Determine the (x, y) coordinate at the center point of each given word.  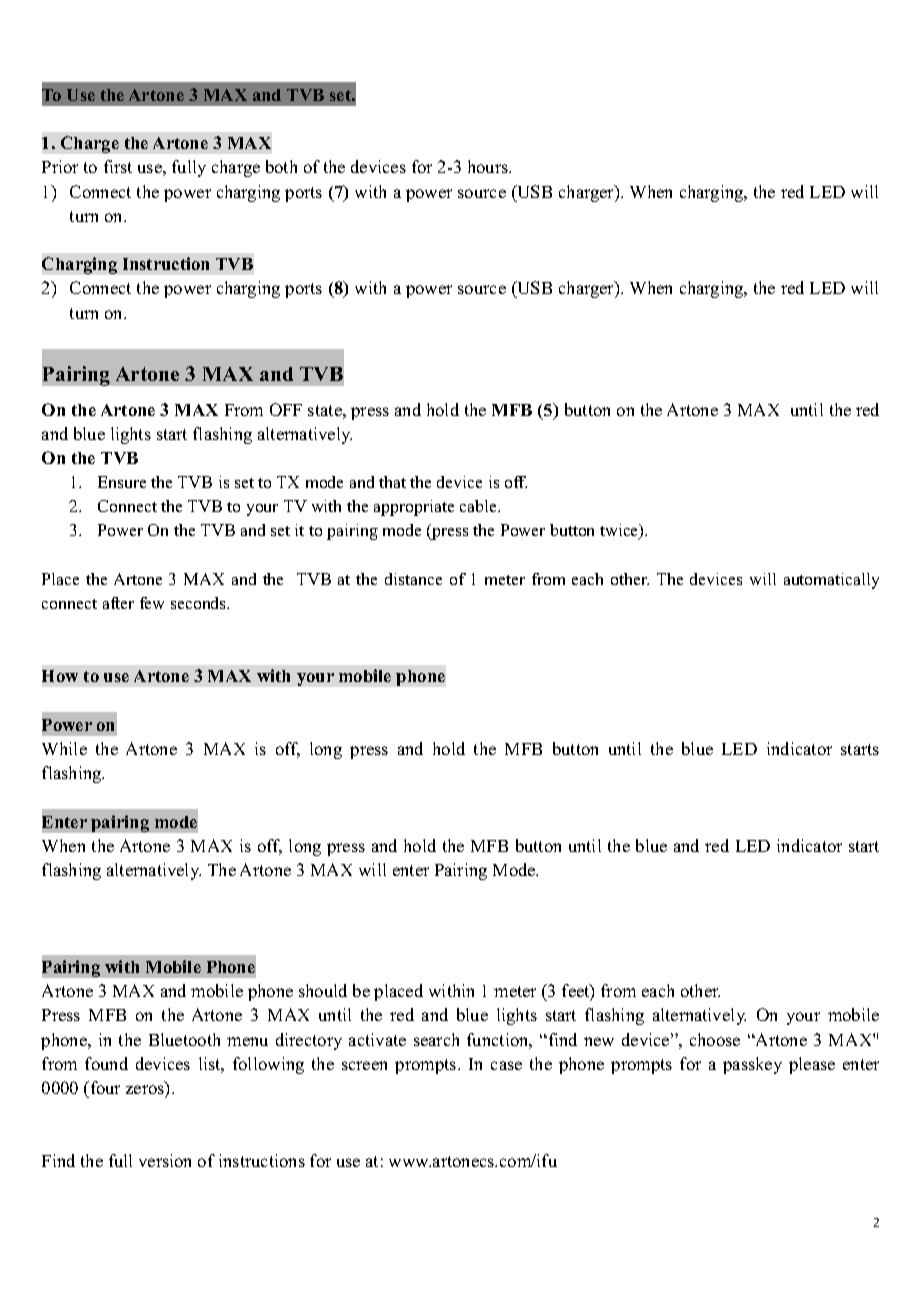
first (118, 166)
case (506, 1065)
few (152, 603)
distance (413, 579)
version (165, 1160)
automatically (831, 581)
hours (489, 166)
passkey (752, 1065)
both (281, 166)
